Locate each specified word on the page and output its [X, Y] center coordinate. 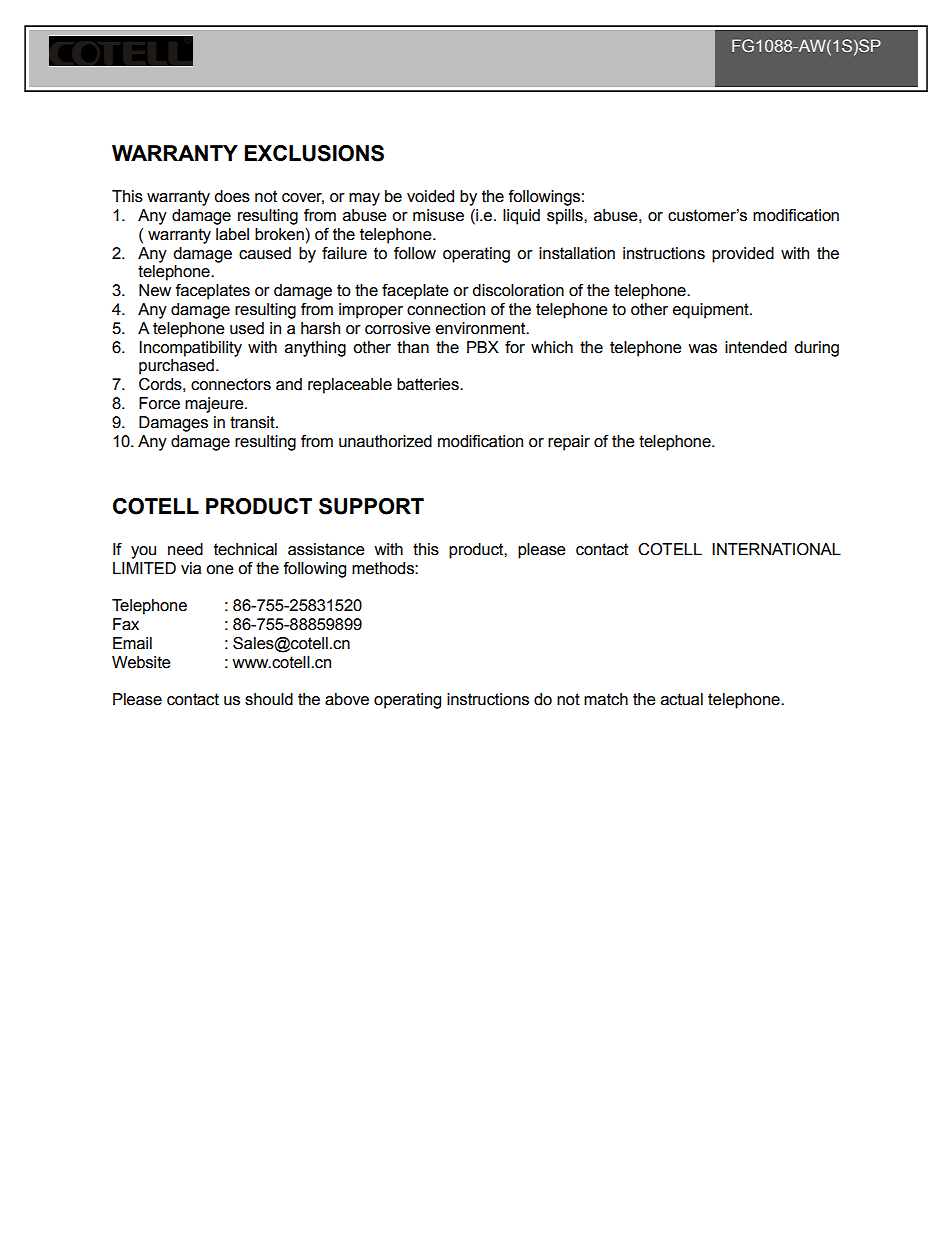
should [269, 699]
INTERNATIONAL [776, 549]
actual [682, 699]
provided [743, 255]
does [232, 196]
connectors [231, 384]
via [191, 568]
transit [253, 422]
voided [430, 196]
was [702, 349]
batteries [429, 384]
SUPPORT [371, 506]
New [155, 290]
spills [566, 217]
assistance [326, 549]
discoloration [518, 290]
